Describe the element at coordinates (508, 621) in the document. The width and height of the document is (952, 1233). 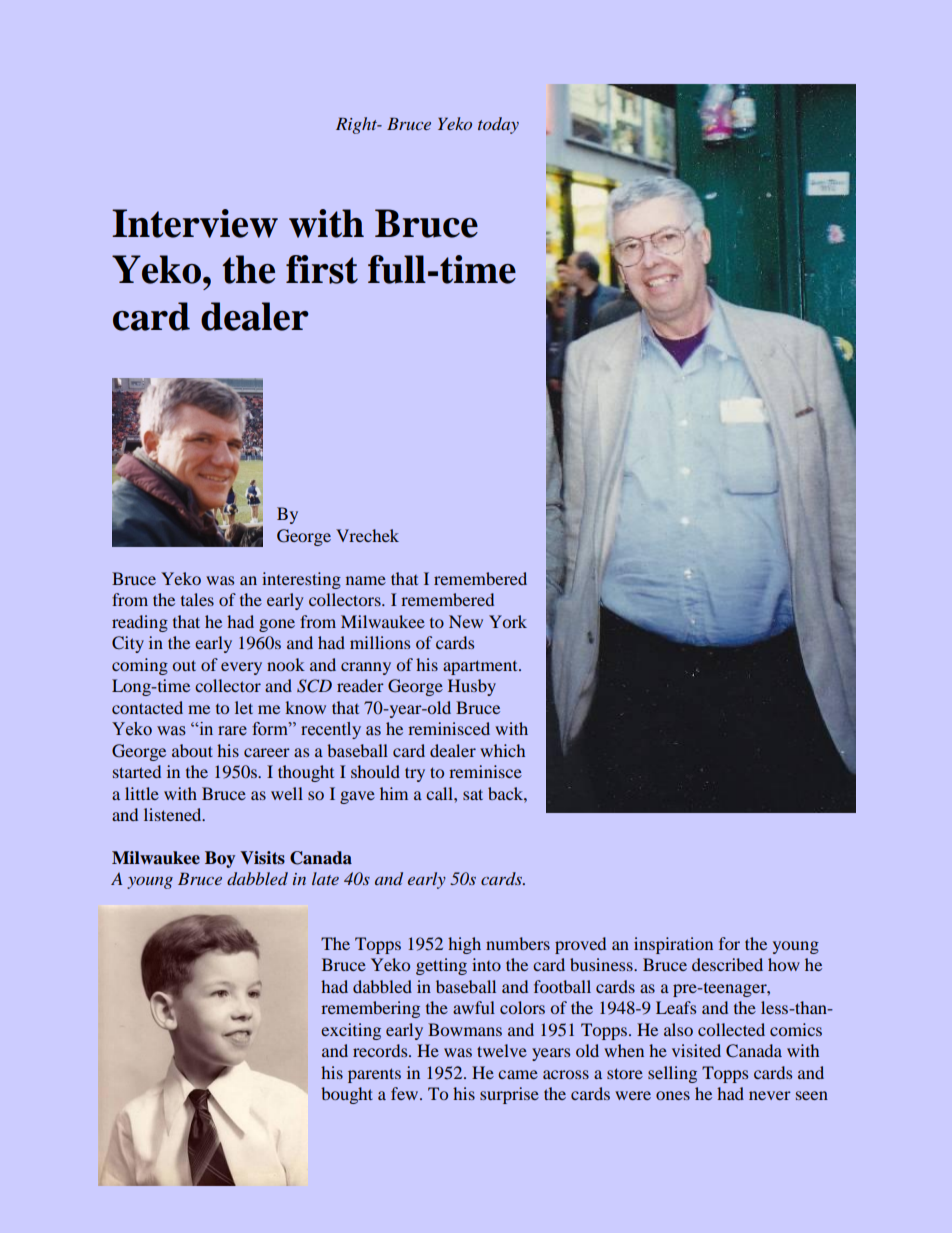
I see `York` at that location.
